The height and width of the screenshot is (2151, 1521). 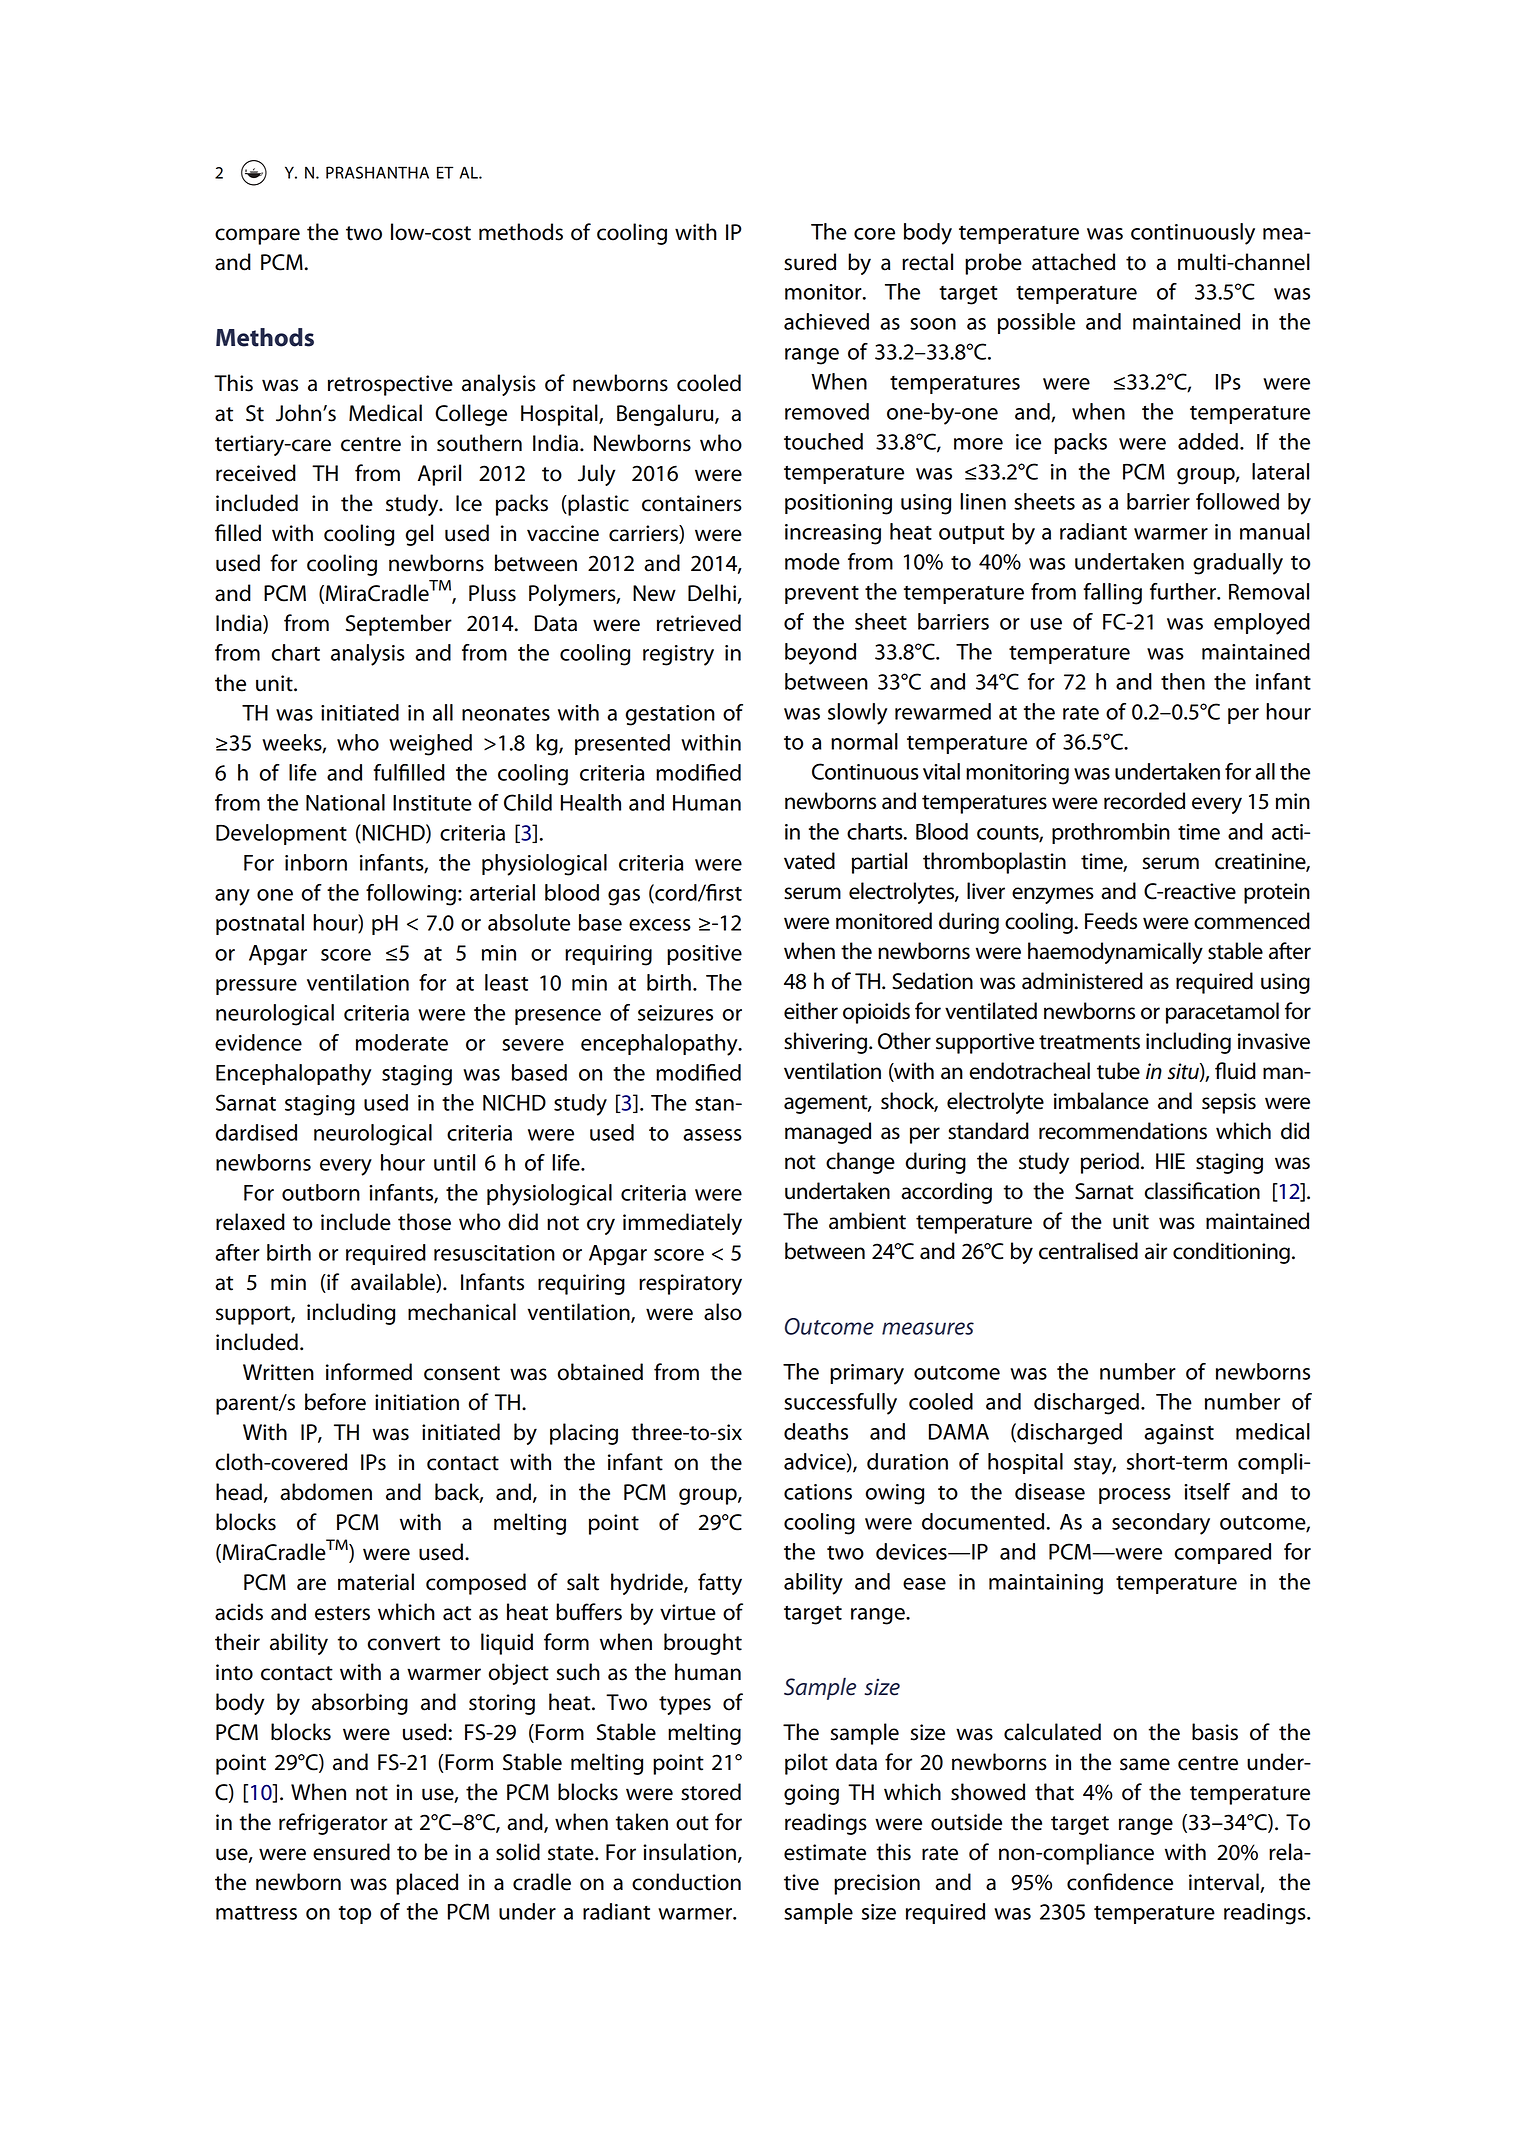 What do you see at coordinates (826, 321) in the screenshot?
I see `achieved` at bounding box center [826, 321].
